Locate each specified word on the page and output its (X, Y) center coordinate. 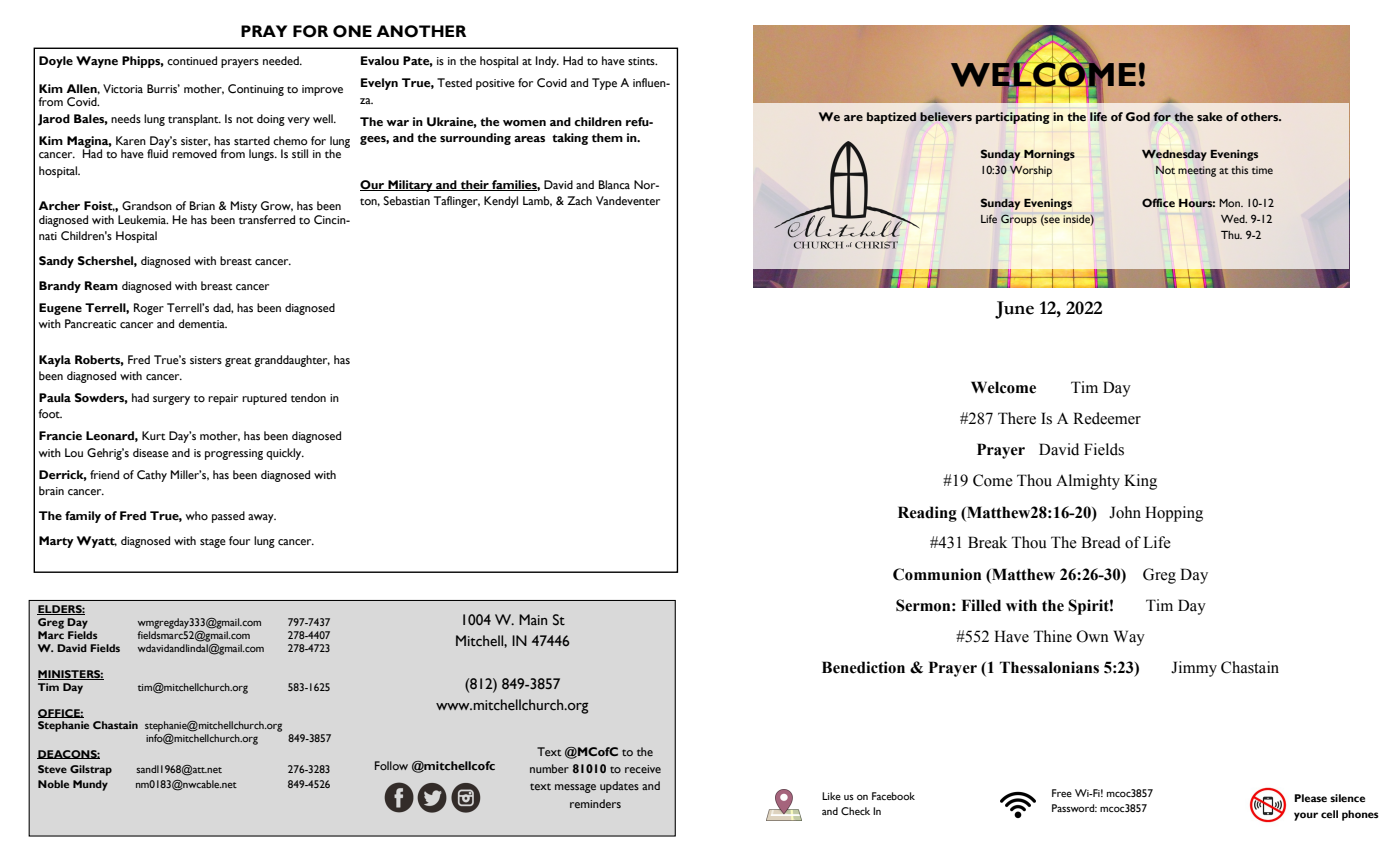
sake (1209, 117)
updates (619, 787)
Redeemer (1107, 418)
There (1017, 418)
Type (604, 84)
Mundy (90, 785)
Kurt (154, 435)
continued (192, 61)
